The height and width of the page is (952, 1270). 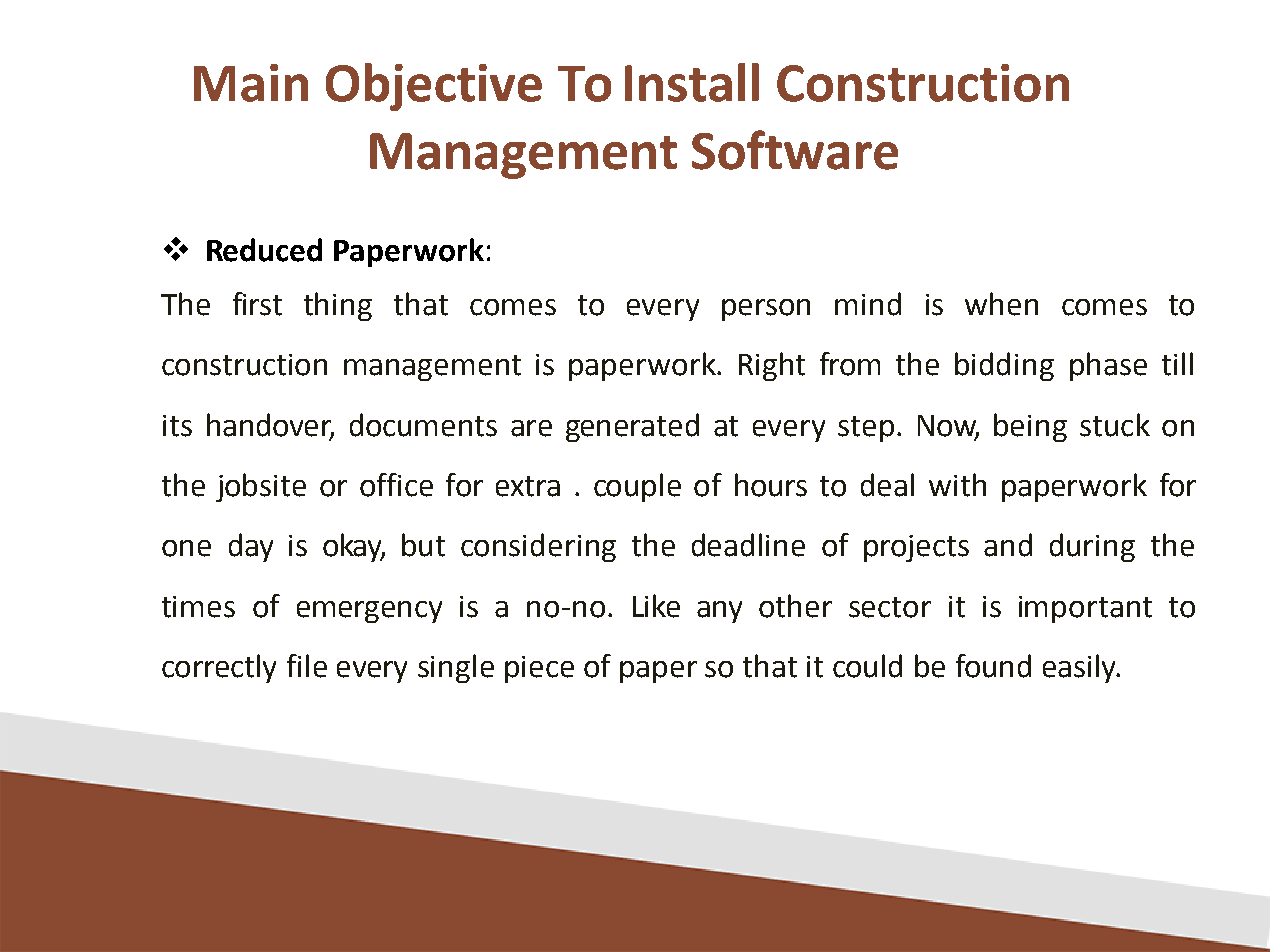 What do you see at coordinates (177, 426) in the page?
I see `its` at bounding box center [177, 426].
